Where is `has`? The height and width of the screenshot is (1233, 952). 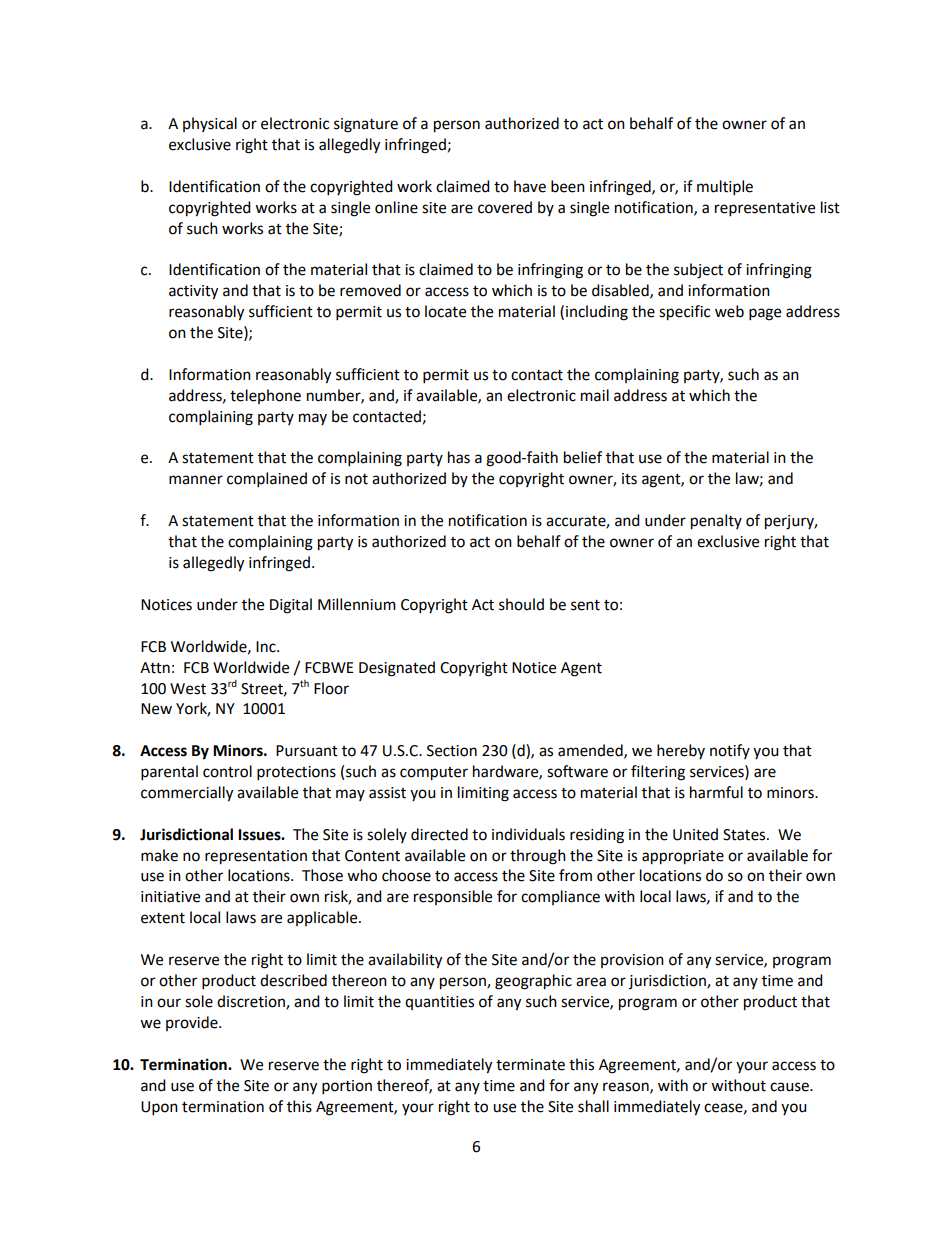
has is located at coordinates (459, 457).
